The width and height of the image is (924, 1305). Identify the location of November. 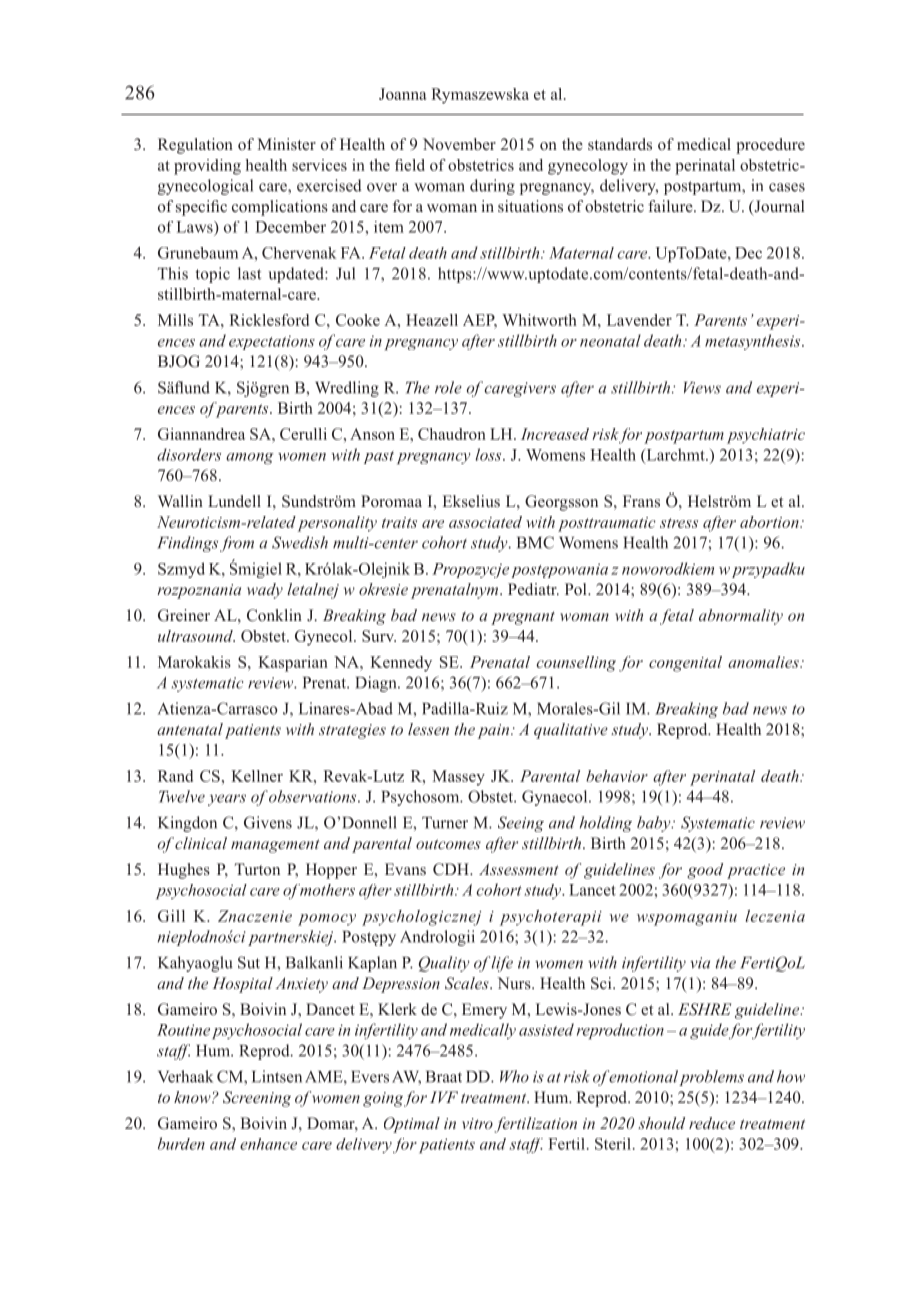
(459, 144).
